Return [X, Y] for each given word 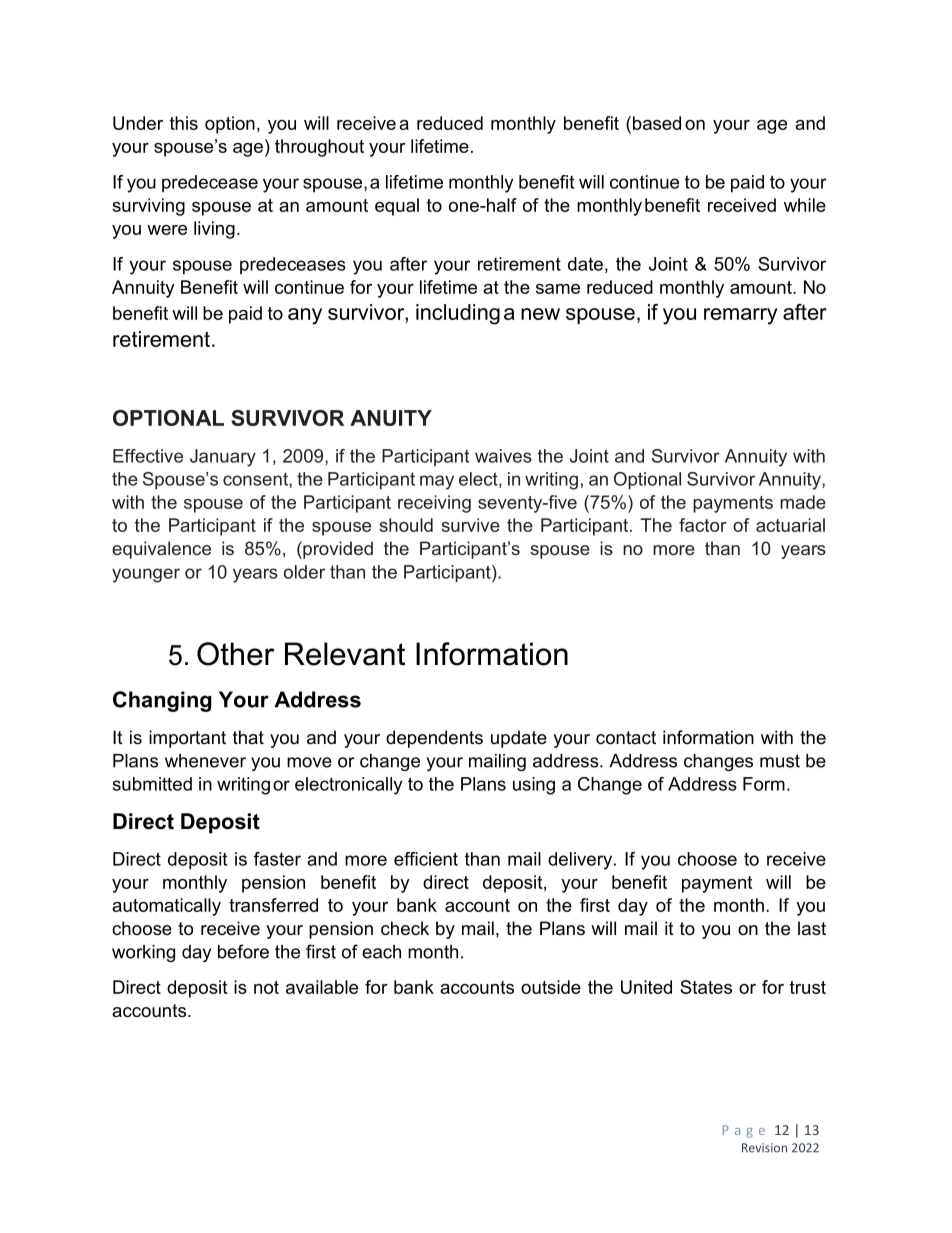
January [223, 458]
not [266, 987]
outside [551, 987]
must [780, 761]
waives [503, 456]
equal [397, 207]
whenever [205, 761]
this [184, 123]
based [655, 123]
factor [703, 525]
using [534, 786]
